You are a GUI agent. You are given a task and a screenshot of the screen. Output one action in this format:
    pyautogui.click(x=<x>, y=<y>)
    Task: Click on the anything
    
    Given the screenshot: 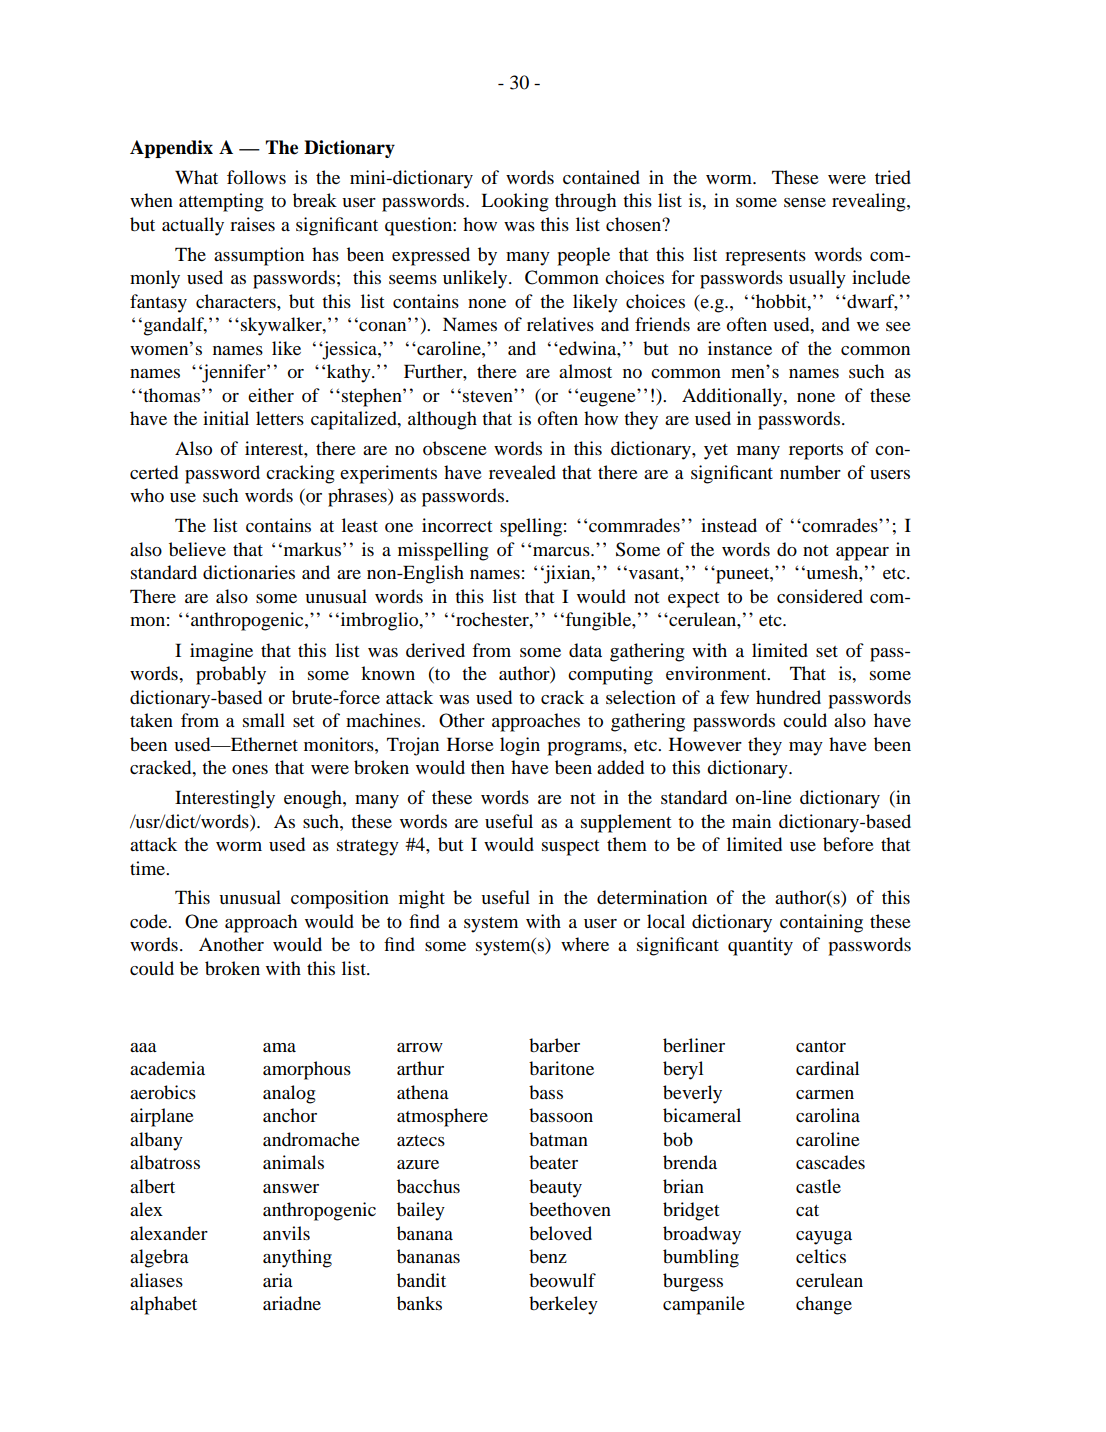 What is the action you would take?
    pyautogui.click(x=297, y=1258)
